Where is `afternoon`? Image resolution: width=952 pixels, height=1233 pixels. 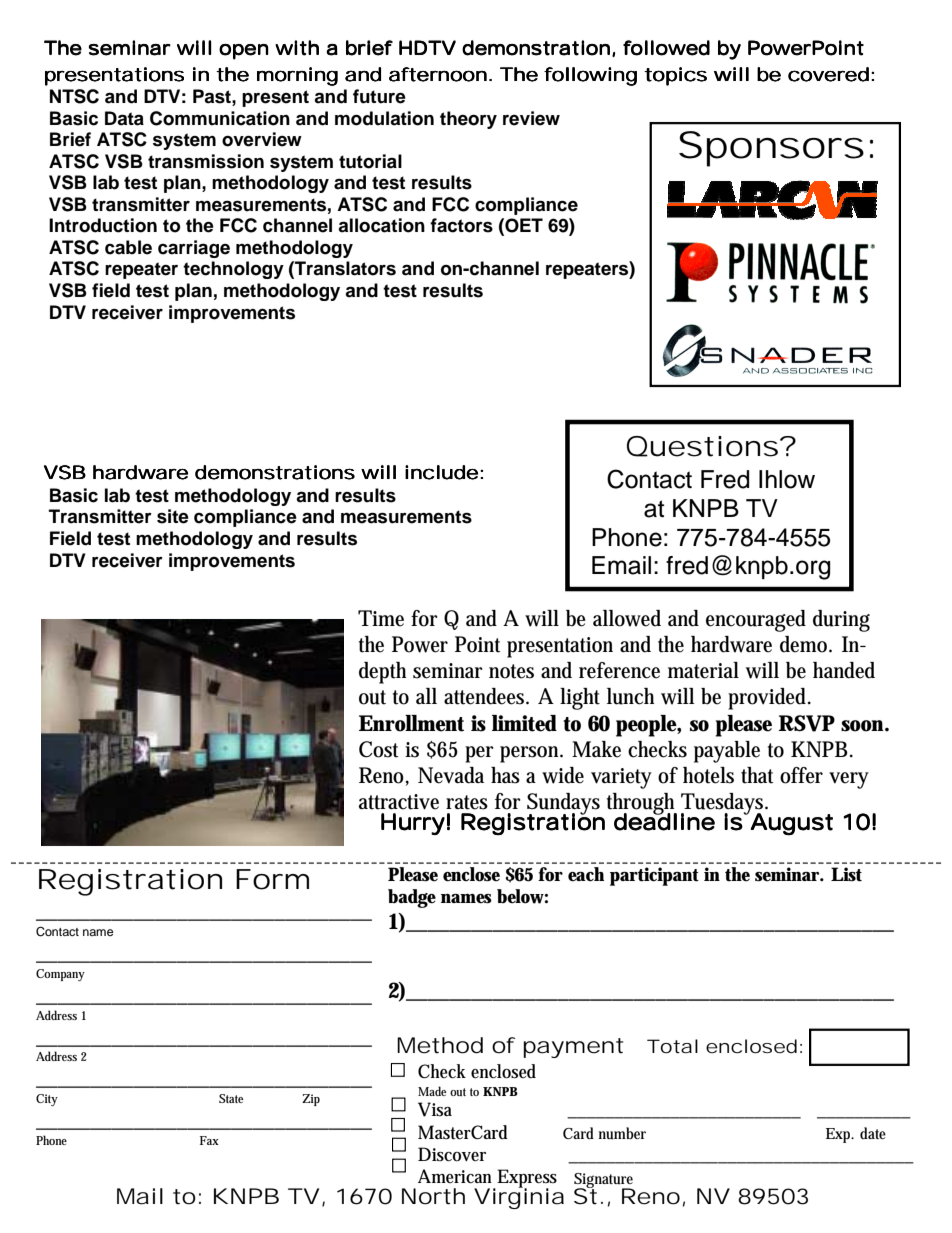
afternoon is located at coordinates (438, 74).
